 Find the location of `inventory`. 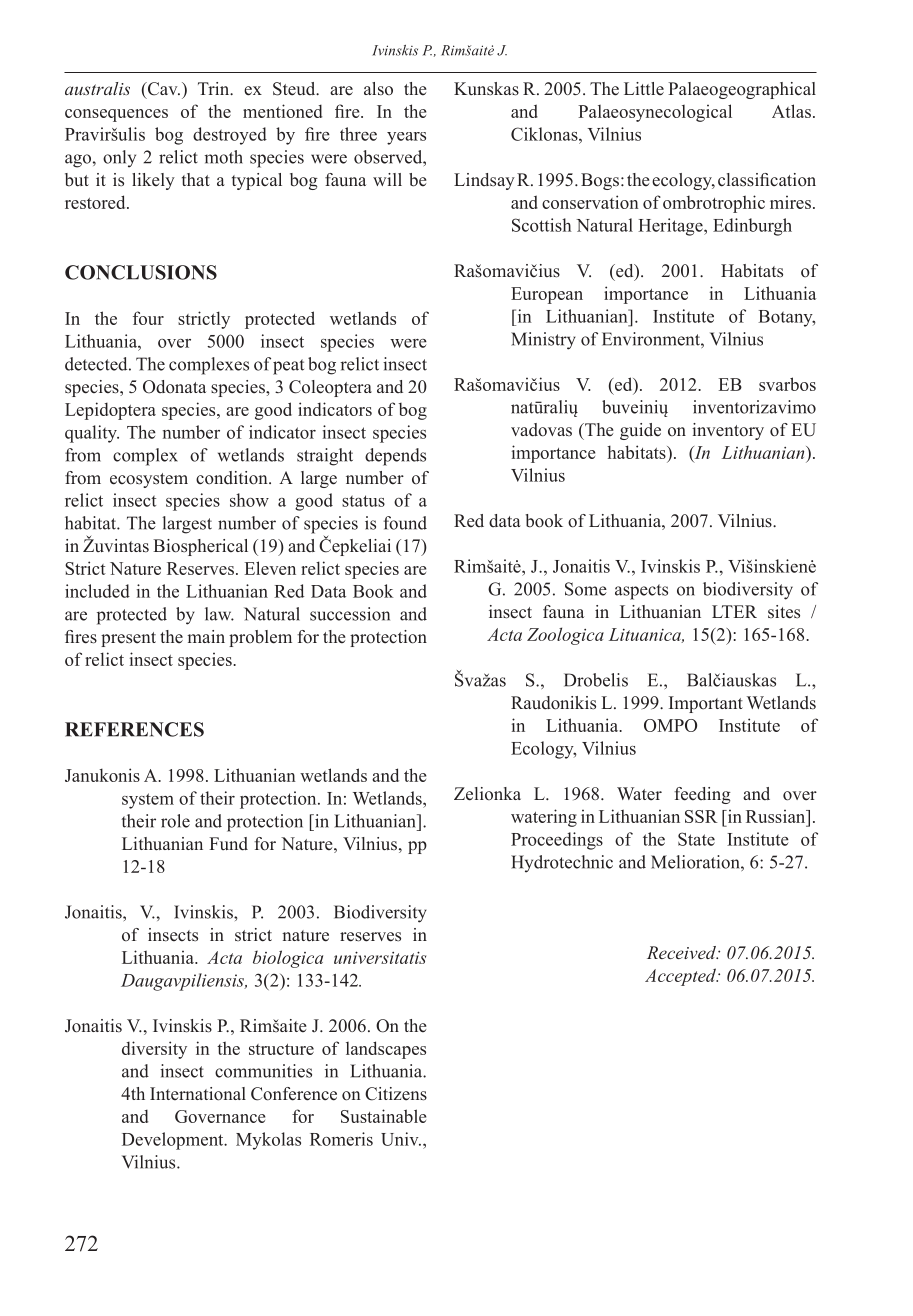

inventory is located at coordinates (728, 431).
